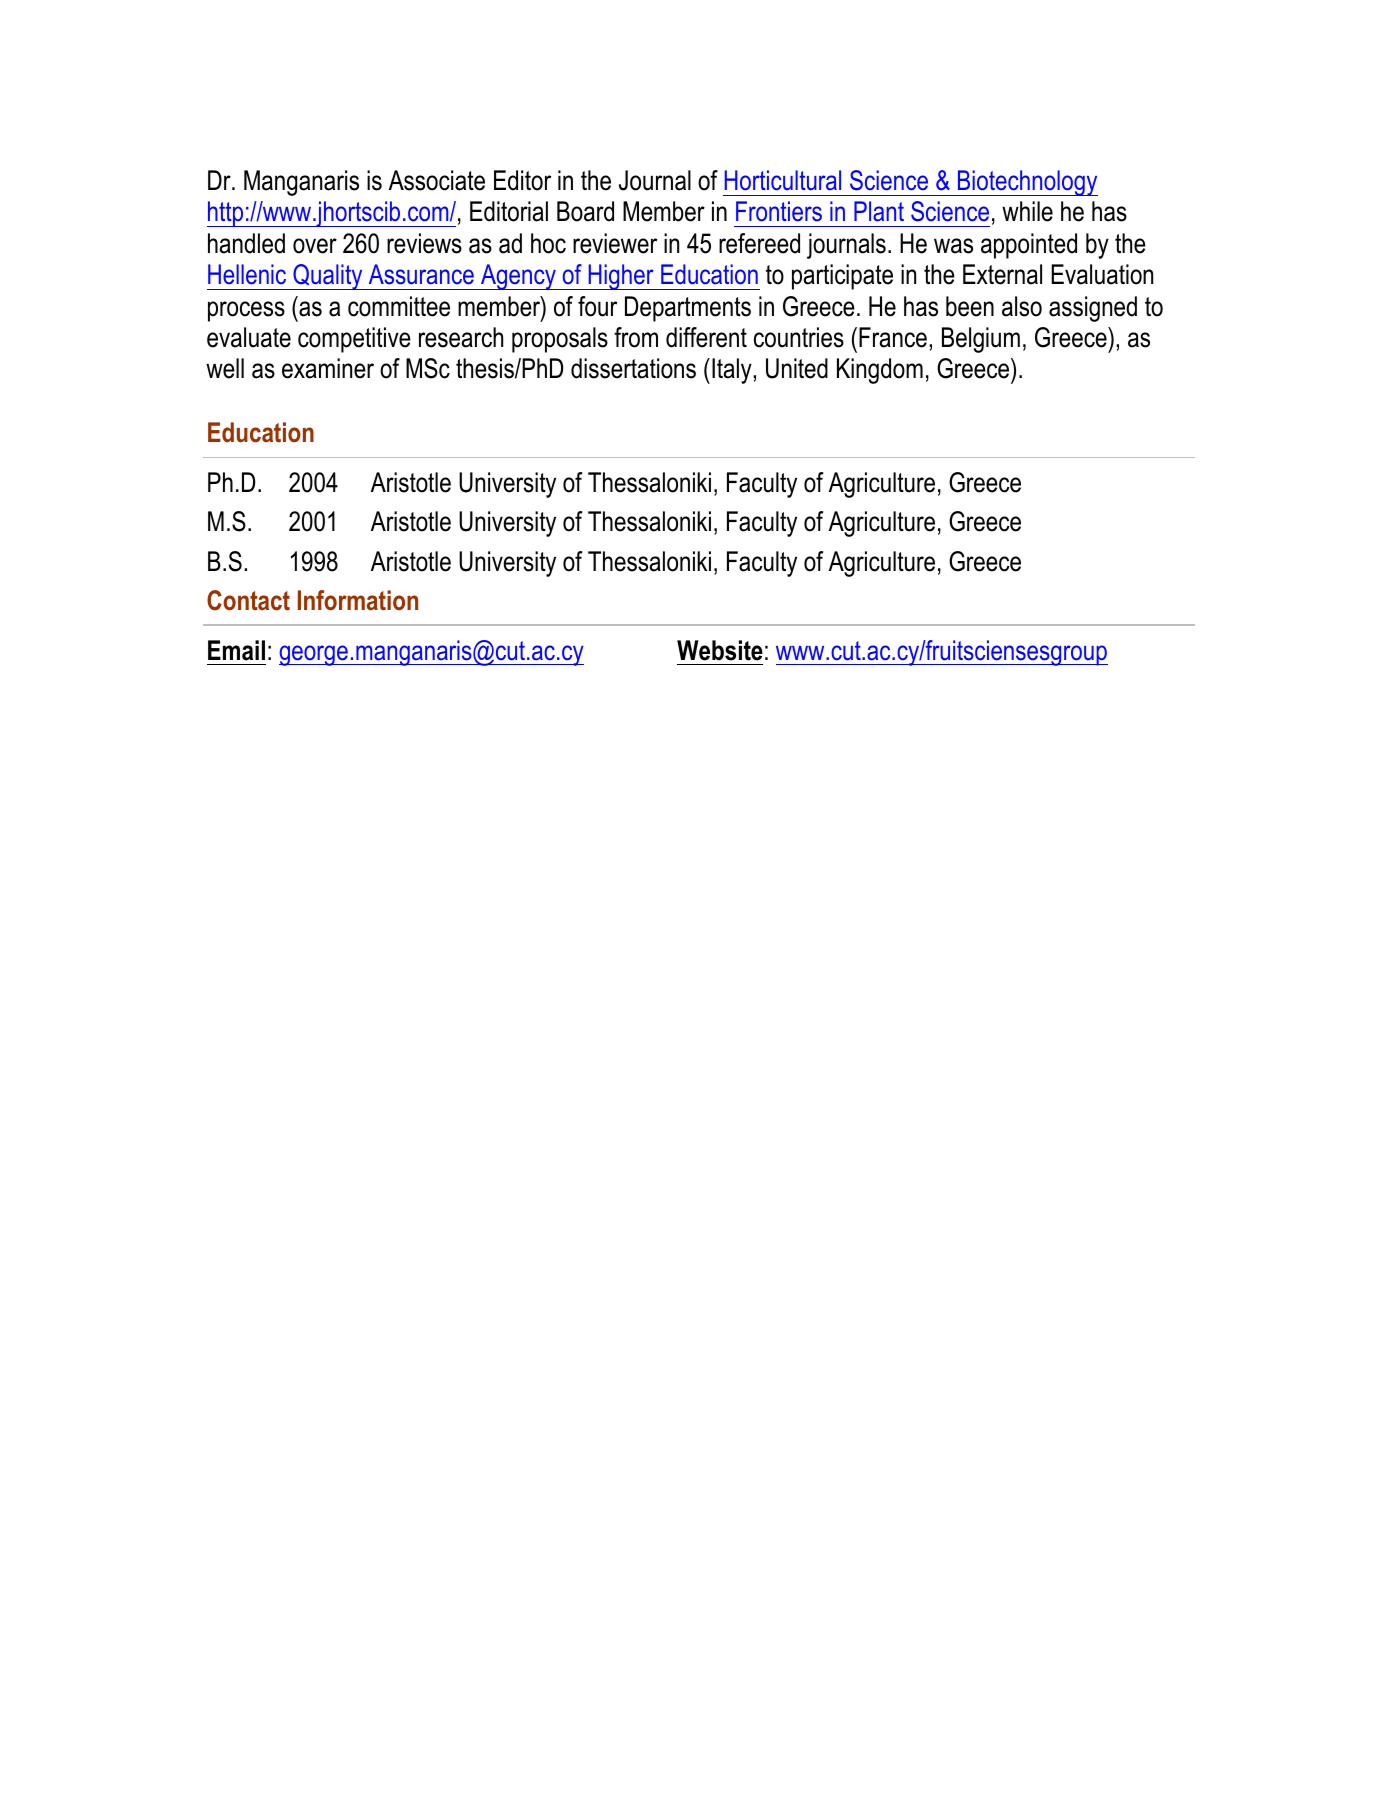 The image size is (1396, 1806). What do you see at coordinates (358, 600) in the document?
I see `Information` at bounding box center [358, 600].
